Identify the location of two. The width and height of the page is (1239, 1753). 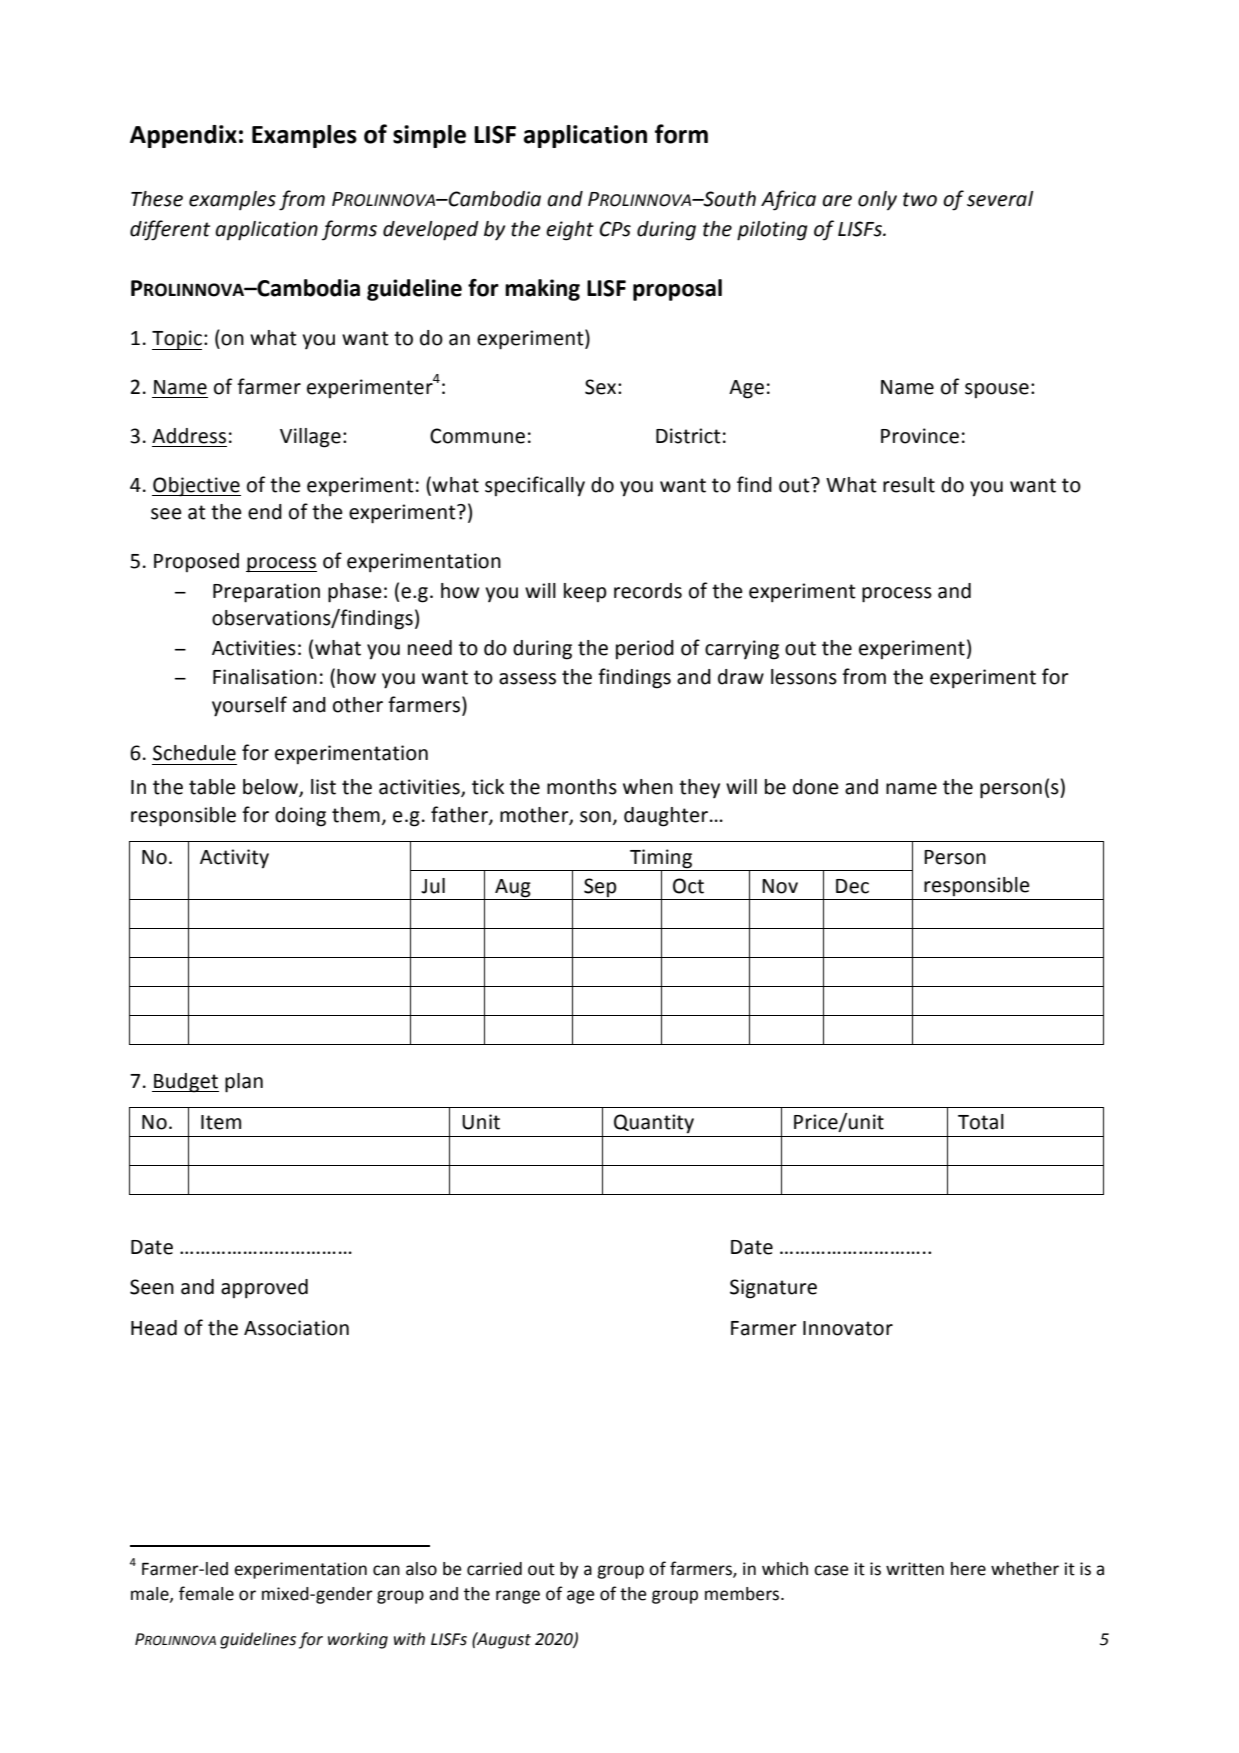
(920, 199).
